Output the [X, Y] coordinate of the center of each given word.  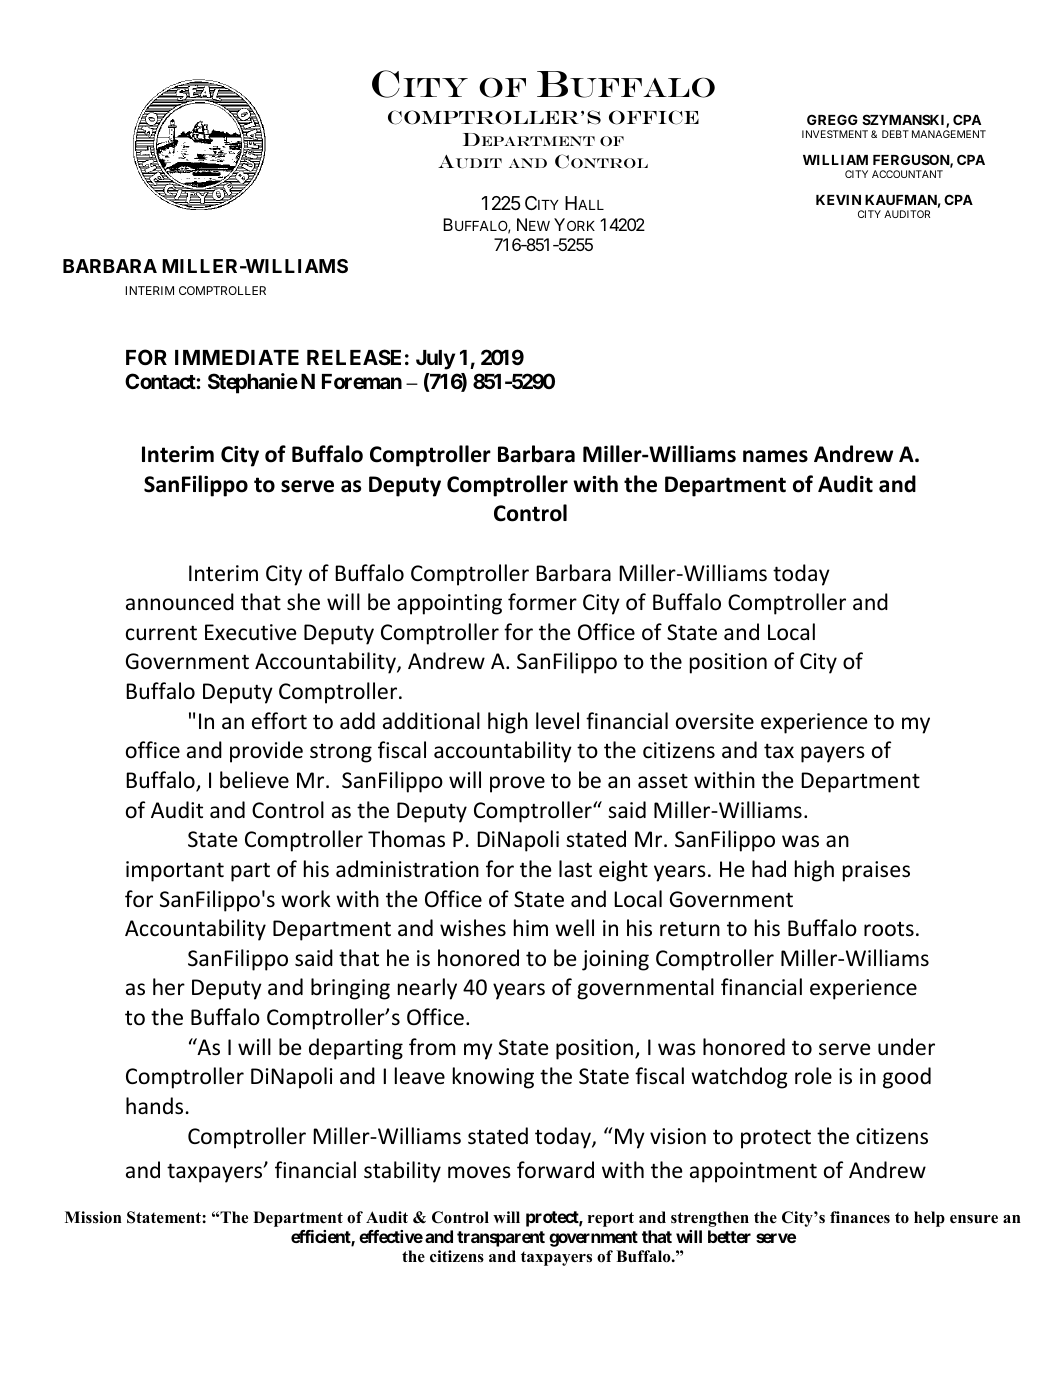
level [557, 721]
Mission [93, 1217]
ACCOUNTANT [907, 174]
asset [663, 781]
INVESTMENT [835, 134]
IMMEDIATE [237, 357]
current [161, 633]
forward [555, 1170]
